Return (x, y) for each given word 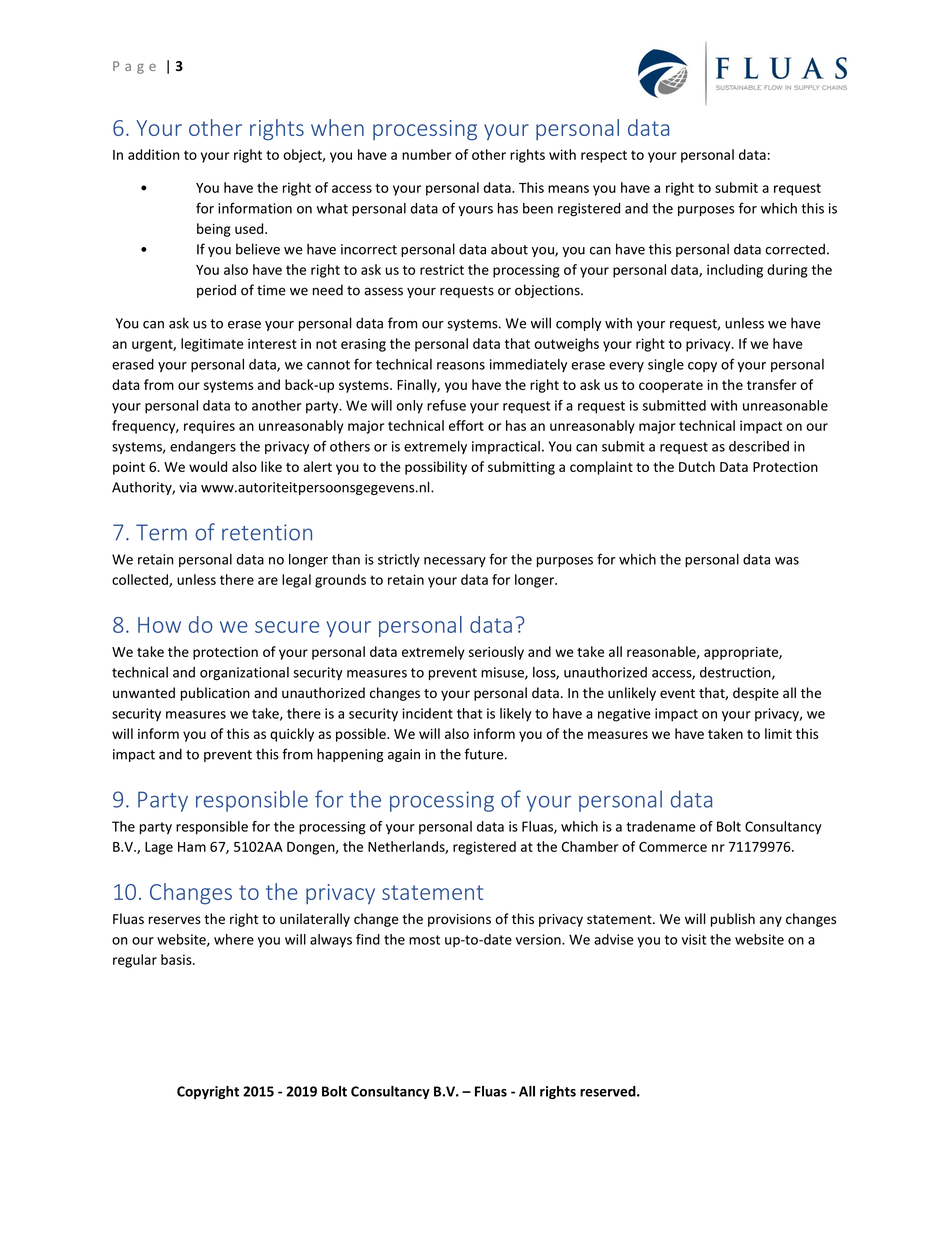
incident (427, 713)
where (234, 939)
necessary (455, 562)
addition (153, 154)
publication (215, 694)
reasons (461, 366)
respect (604, 156)
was (787, 561)
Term (161, 532)
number (427, 154)
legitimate (212, 345)
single (666, 366)
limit (778, 733)
